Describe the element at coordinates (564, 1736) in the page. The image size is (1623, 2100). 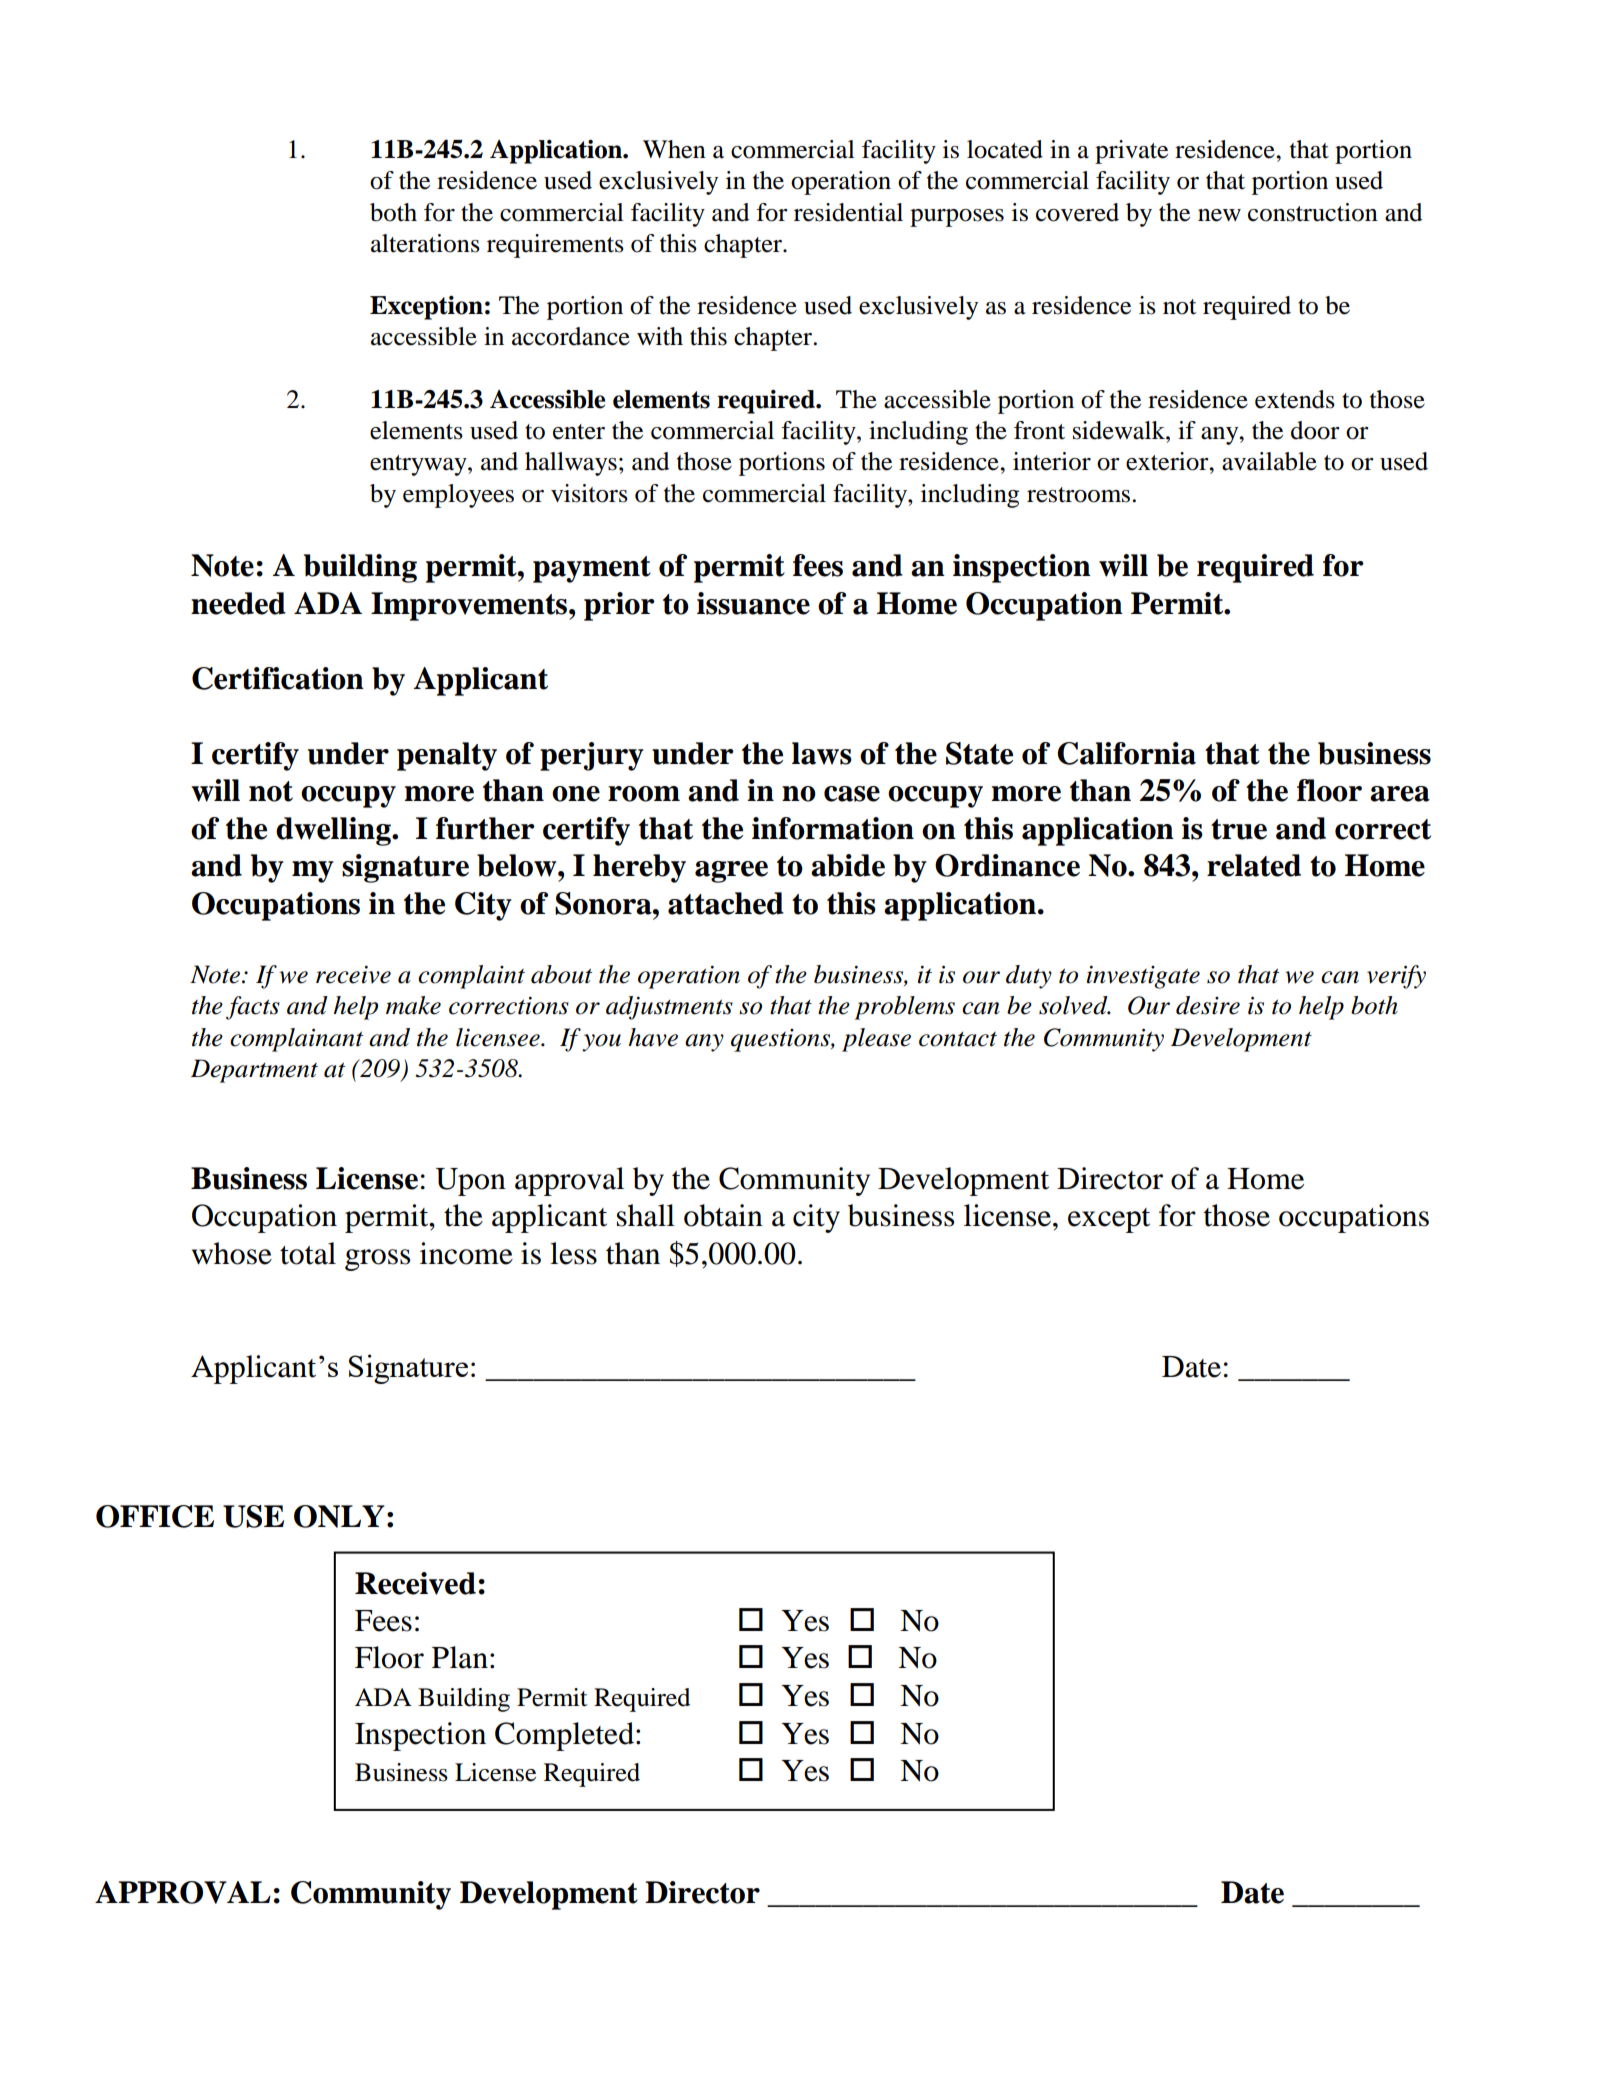
I see `Completed` at that location.
